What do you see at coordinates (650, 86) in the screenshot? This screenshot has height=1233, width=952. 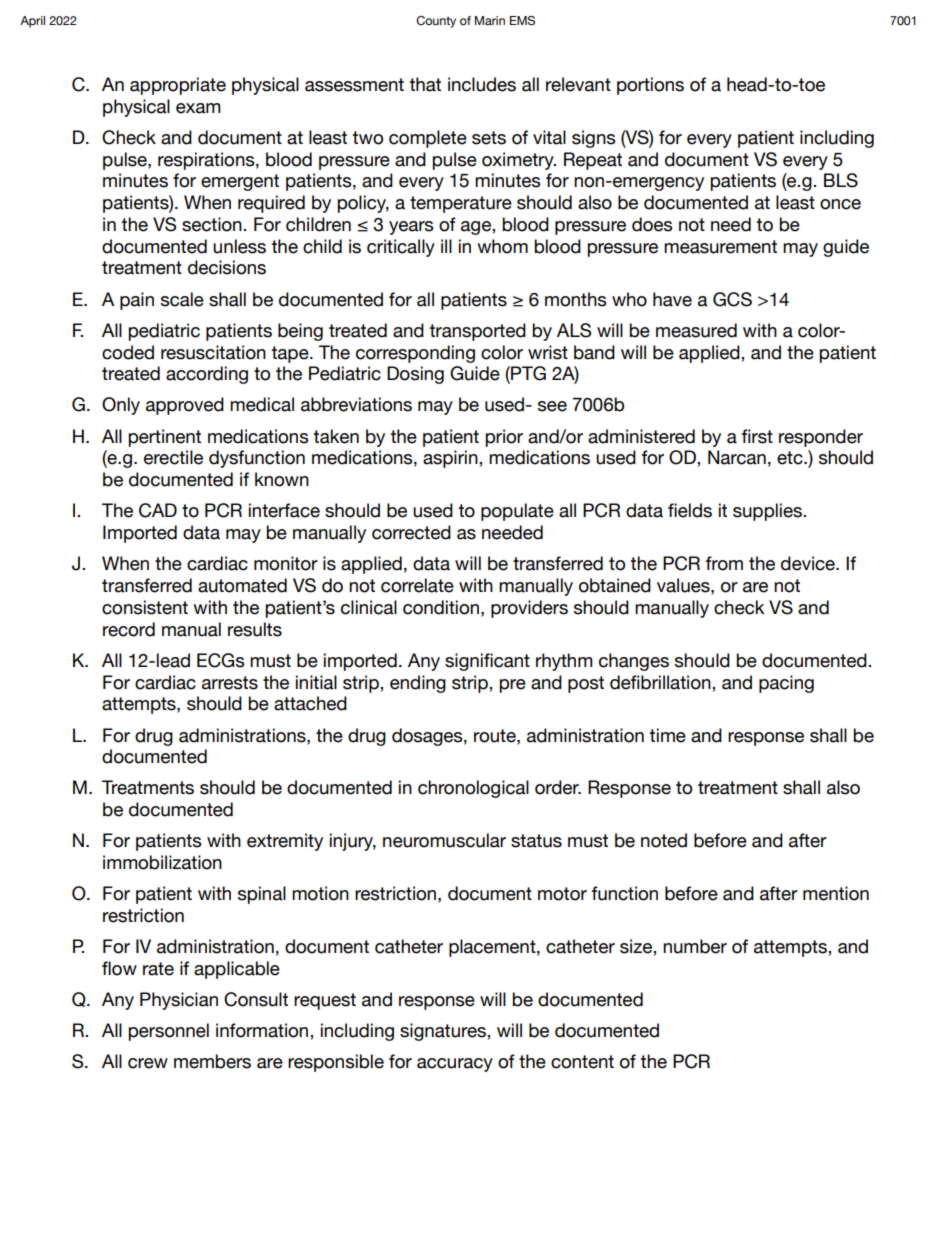 I see `portions` at bounding box center [650, 86].
